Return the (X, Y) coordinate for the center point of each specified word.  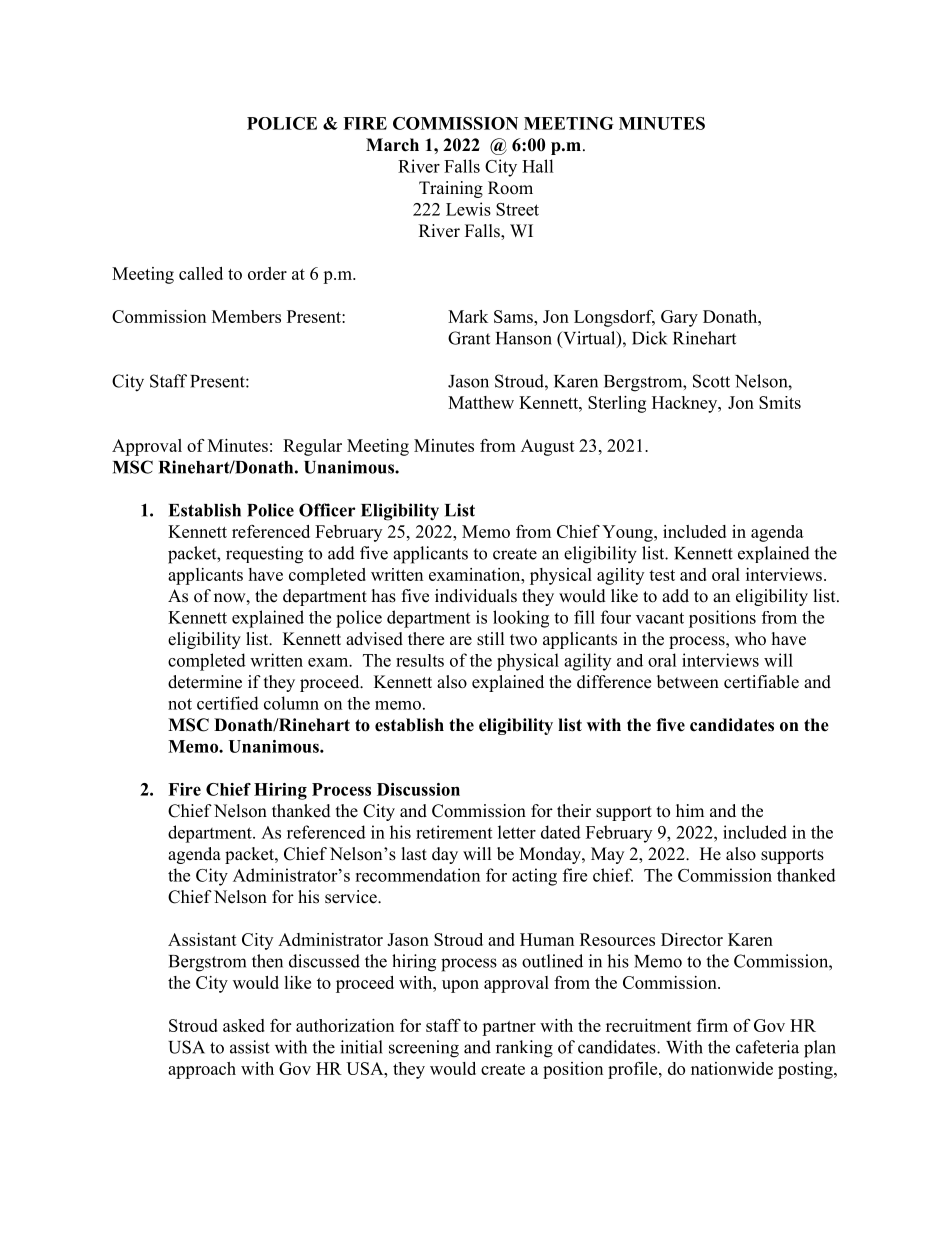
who (750, 639)
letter (517, 832)
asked (244, 1025)
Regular (312, 447)
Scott (711, 381)
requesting (264, 555)
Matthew (481, 402)
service (352, 897)
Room (510, 188)
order (267, 273)
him (690, 810)
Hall (538, 166)
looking (521, 619)
